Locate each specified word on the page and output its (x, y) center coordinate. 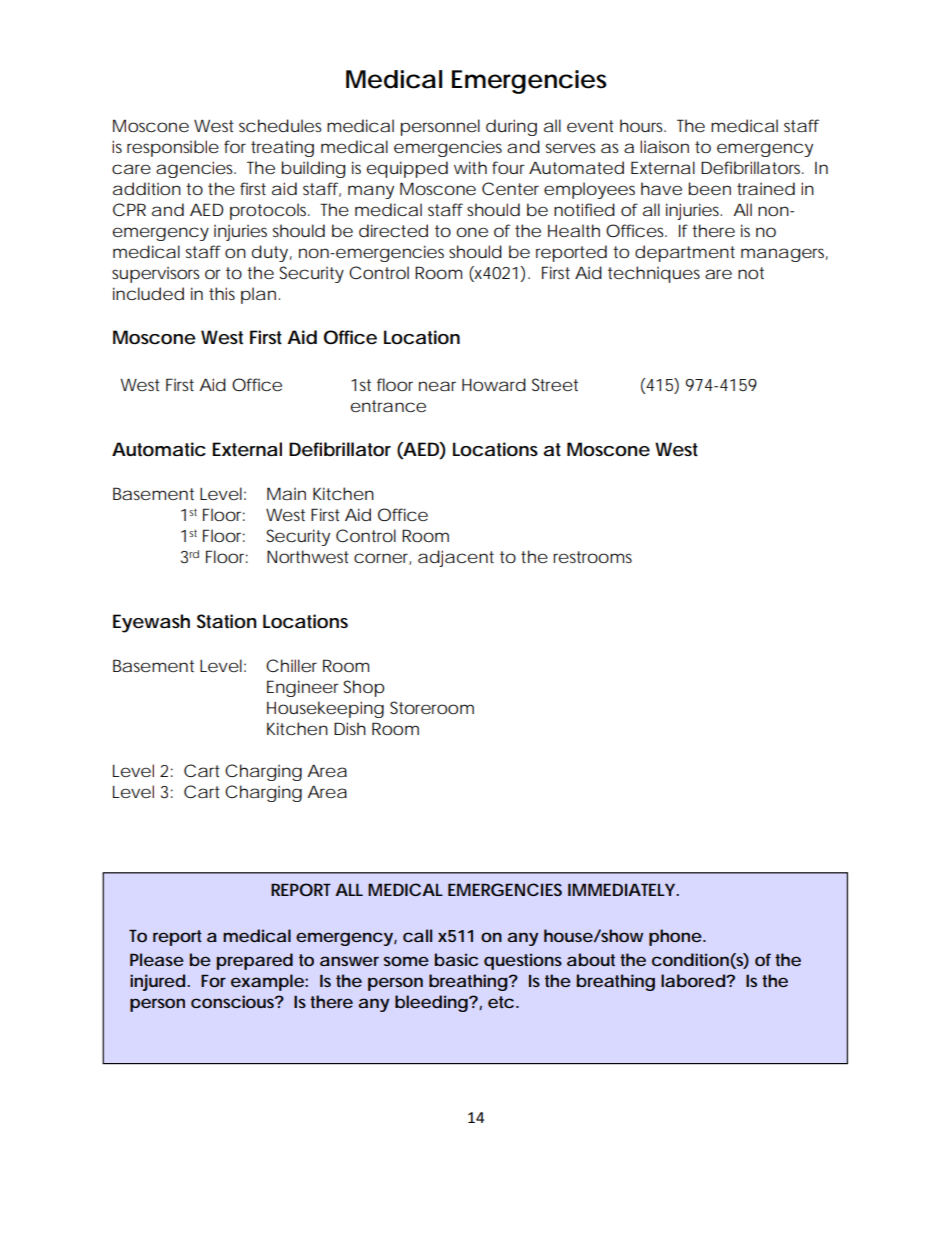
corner (382, 559)
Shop (364, 688)
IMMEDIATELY (622, 889)
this (222, 293)
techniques (654, 274)
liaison (664, 146)
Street (555, 384)
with (470, 167)
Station (227, 621)
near (437, 386)
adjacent (456, 558)
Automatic (159, 449)
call (417, 935)
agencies (196, 169)
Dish (350, 728)
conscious (234, 1001)
